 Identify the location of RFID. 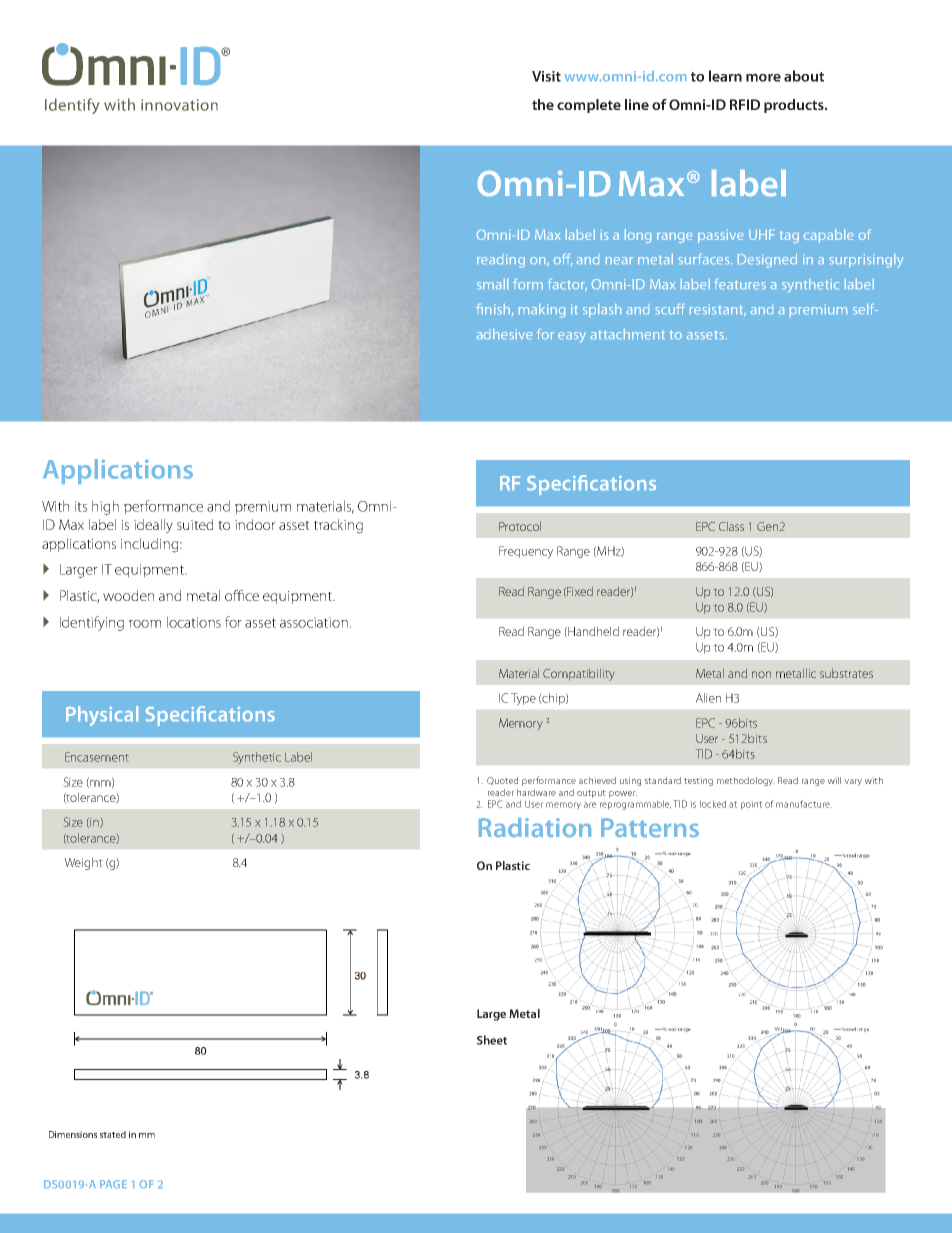
(745, 104).
